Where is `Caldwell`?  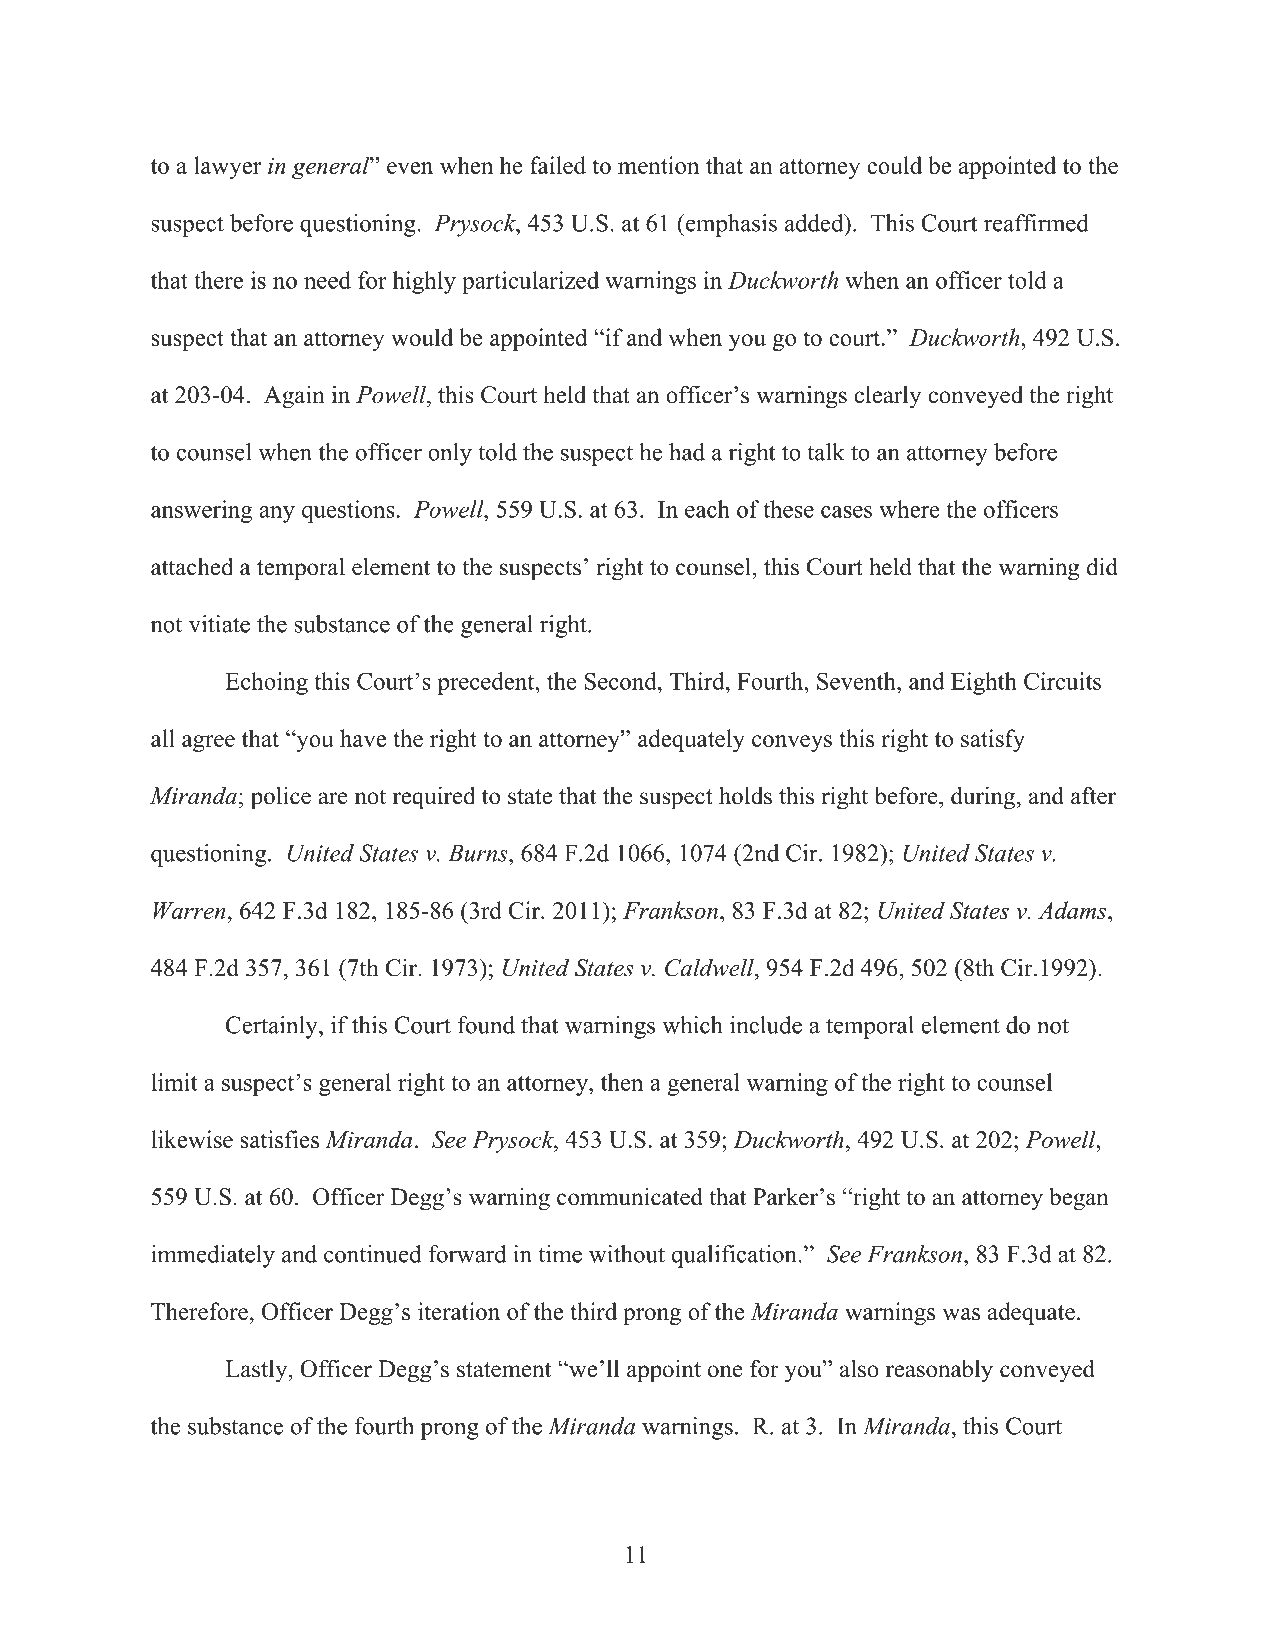 Caldwell is located at coordinates (710, 967).
